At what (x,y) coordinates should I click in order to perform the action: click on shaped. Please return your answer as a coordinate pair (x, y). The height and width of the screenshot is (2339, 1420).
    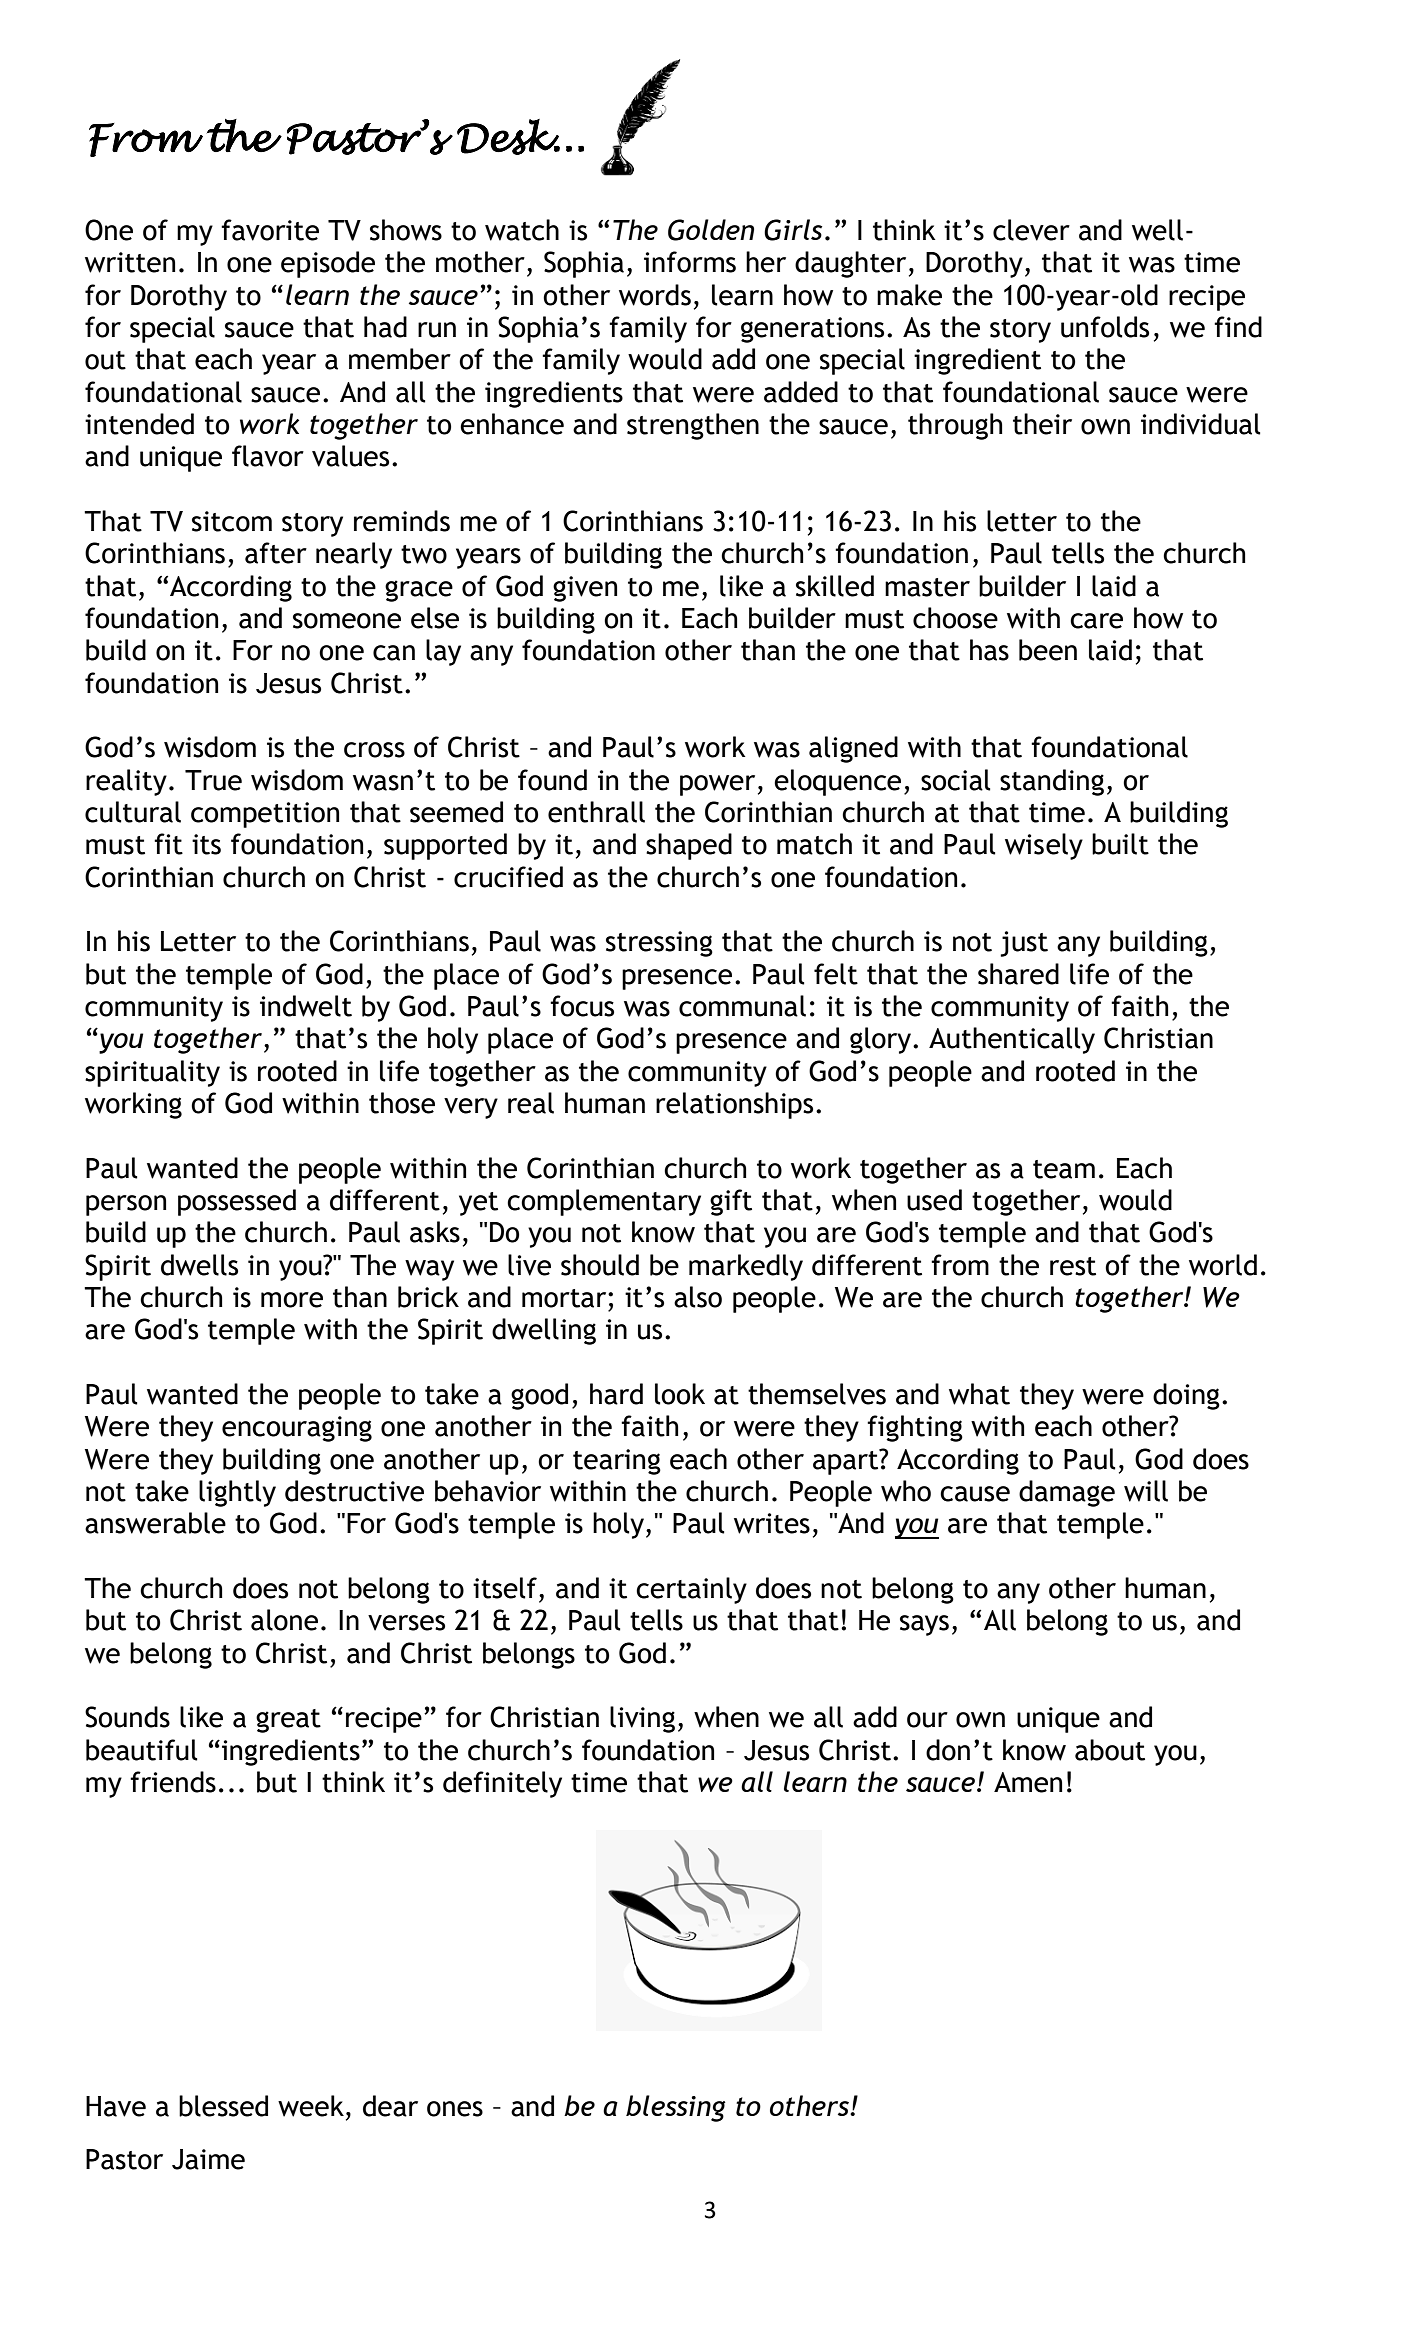
    Looking at the image, I should click on (689, 846).
